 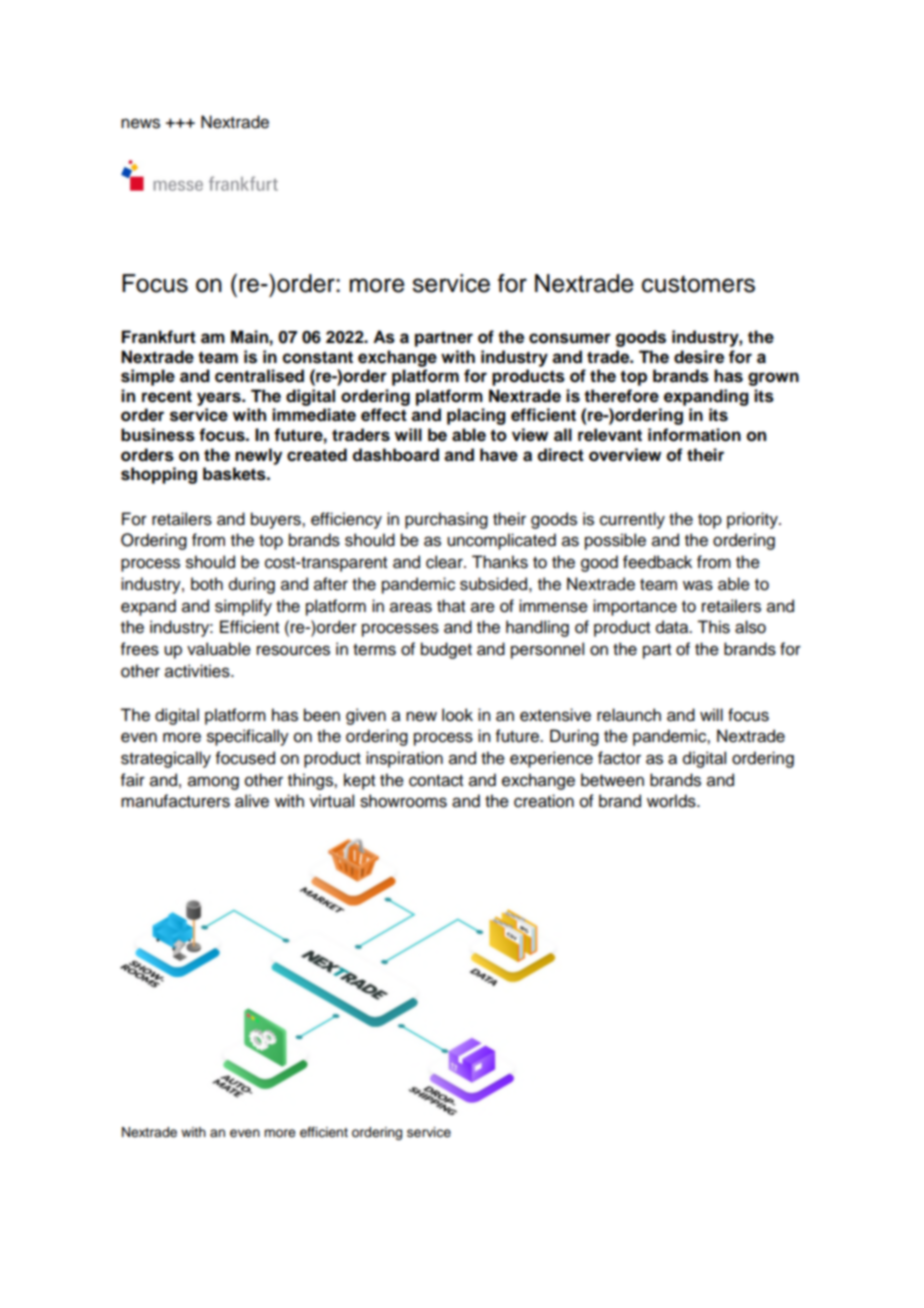 What do you see at coordinates (140, 123) in the screenshot?
I see `news` at bounding box center [140, 123].
